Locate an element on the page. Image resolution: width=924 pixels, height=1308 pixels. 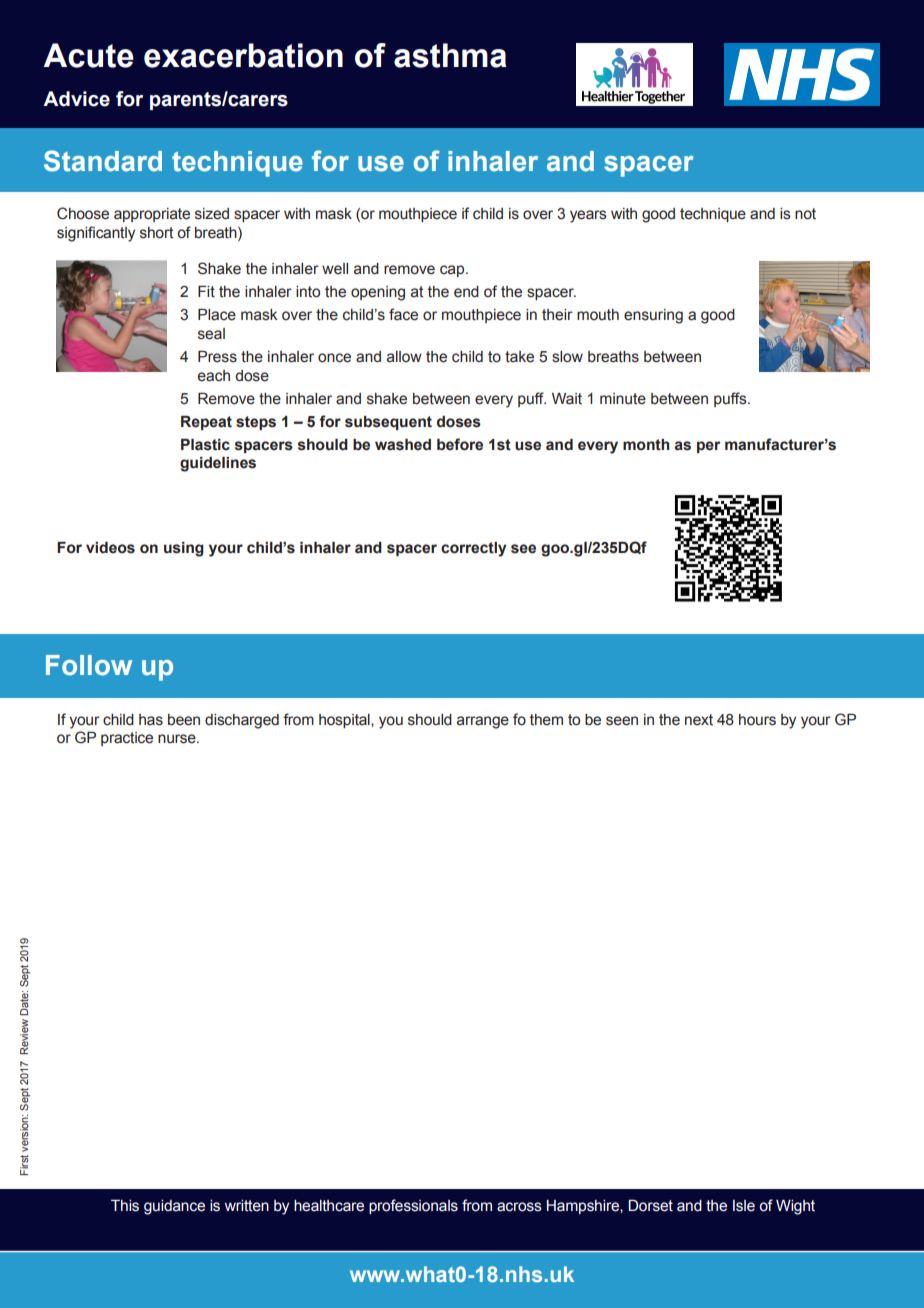
asthma is located at coordinates (450, 55).
